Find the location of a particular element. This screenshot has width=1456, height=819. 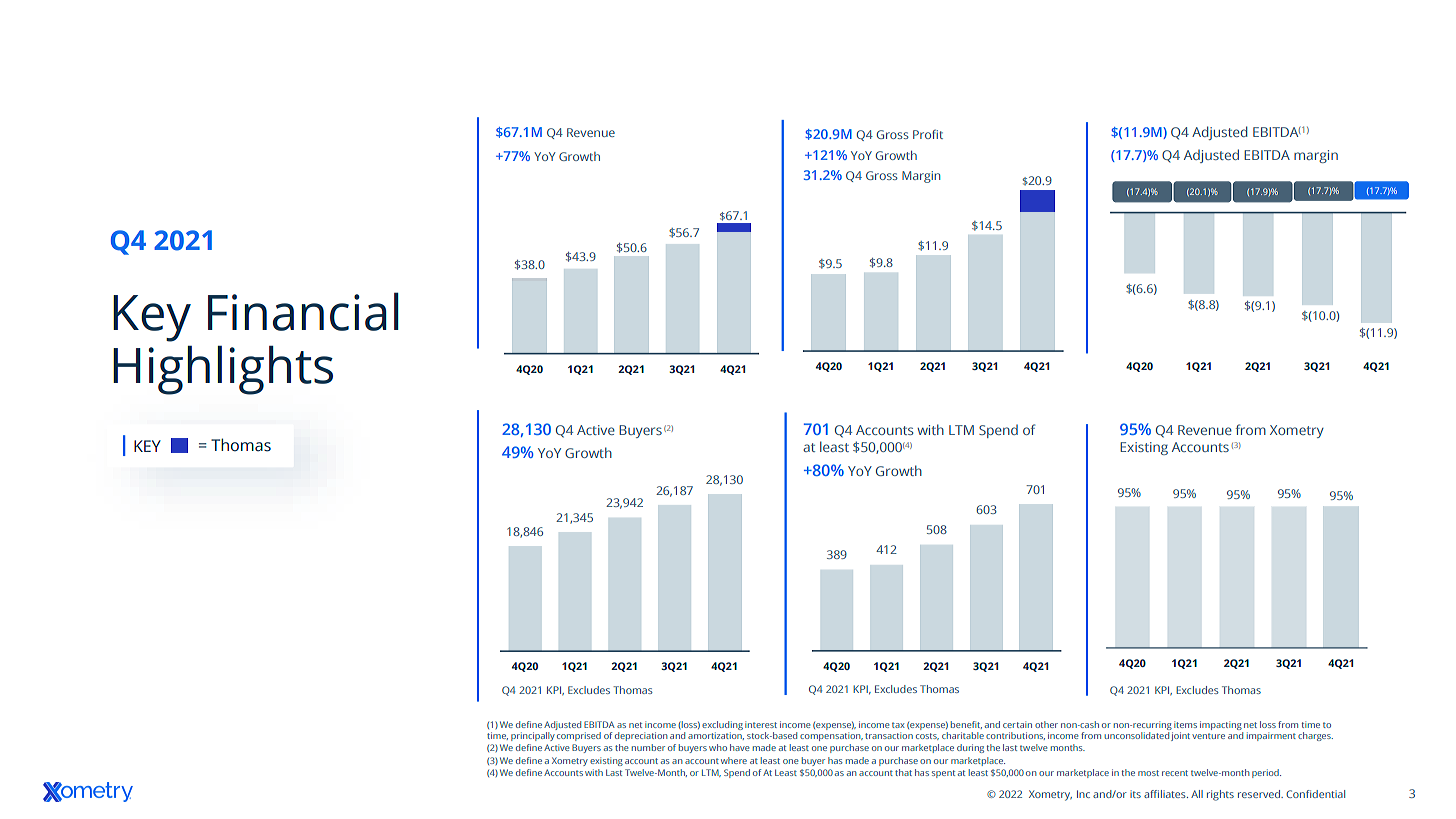

Profit is located at coordinates (928, 134).
